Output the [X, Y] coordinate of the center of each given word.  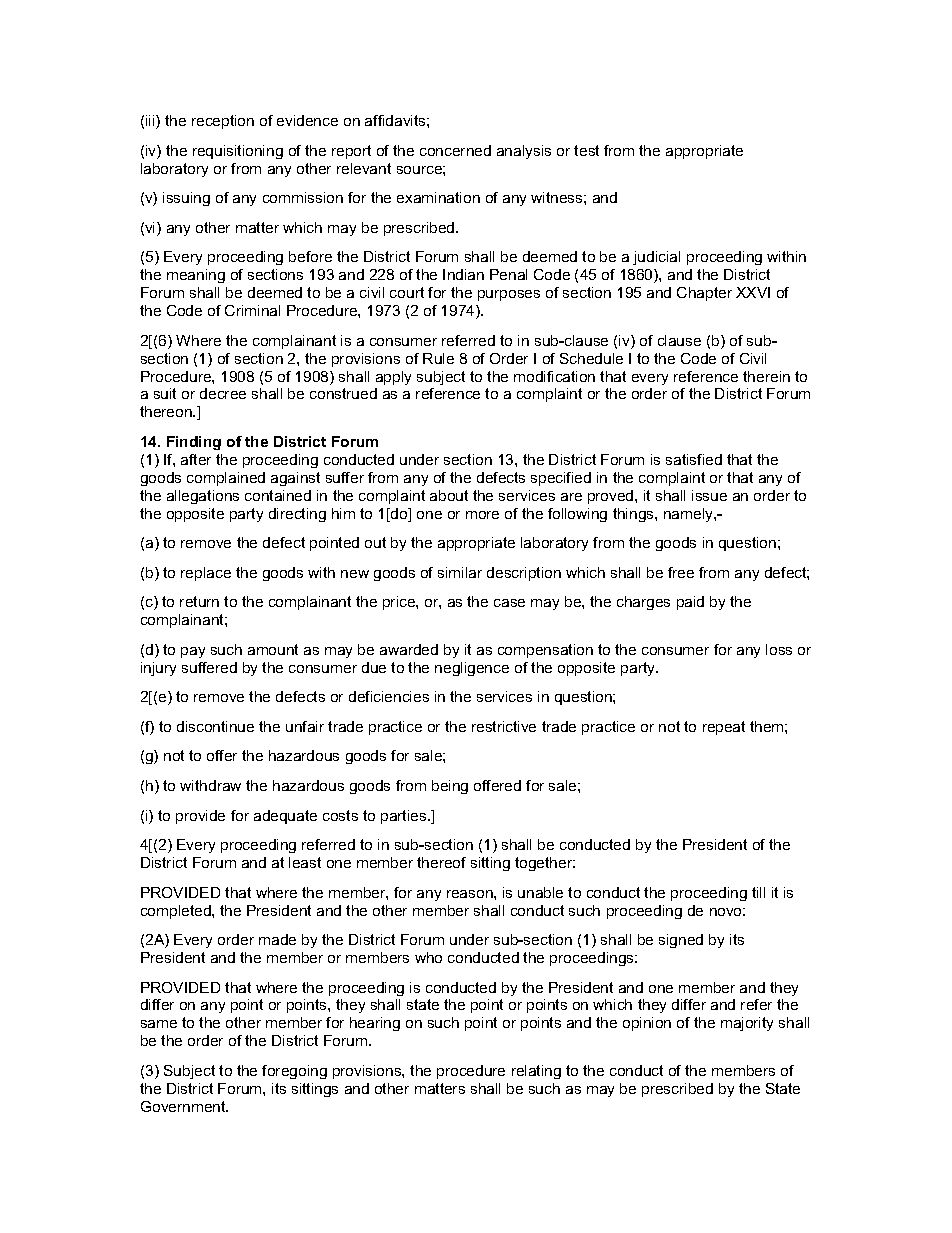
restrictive [504, 726]
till [758, 892]
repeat [724, 728]
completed [177, 912]
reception [223, 122]
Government [184, 1106]
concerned [455, 150]
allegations [203, 497]
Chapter [704, 294]
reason [471, 894]
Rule [438, 358]
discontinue [215, 726]
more [482, 515]
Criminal [252, 310]
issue [709, 495]
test [586, 150]
